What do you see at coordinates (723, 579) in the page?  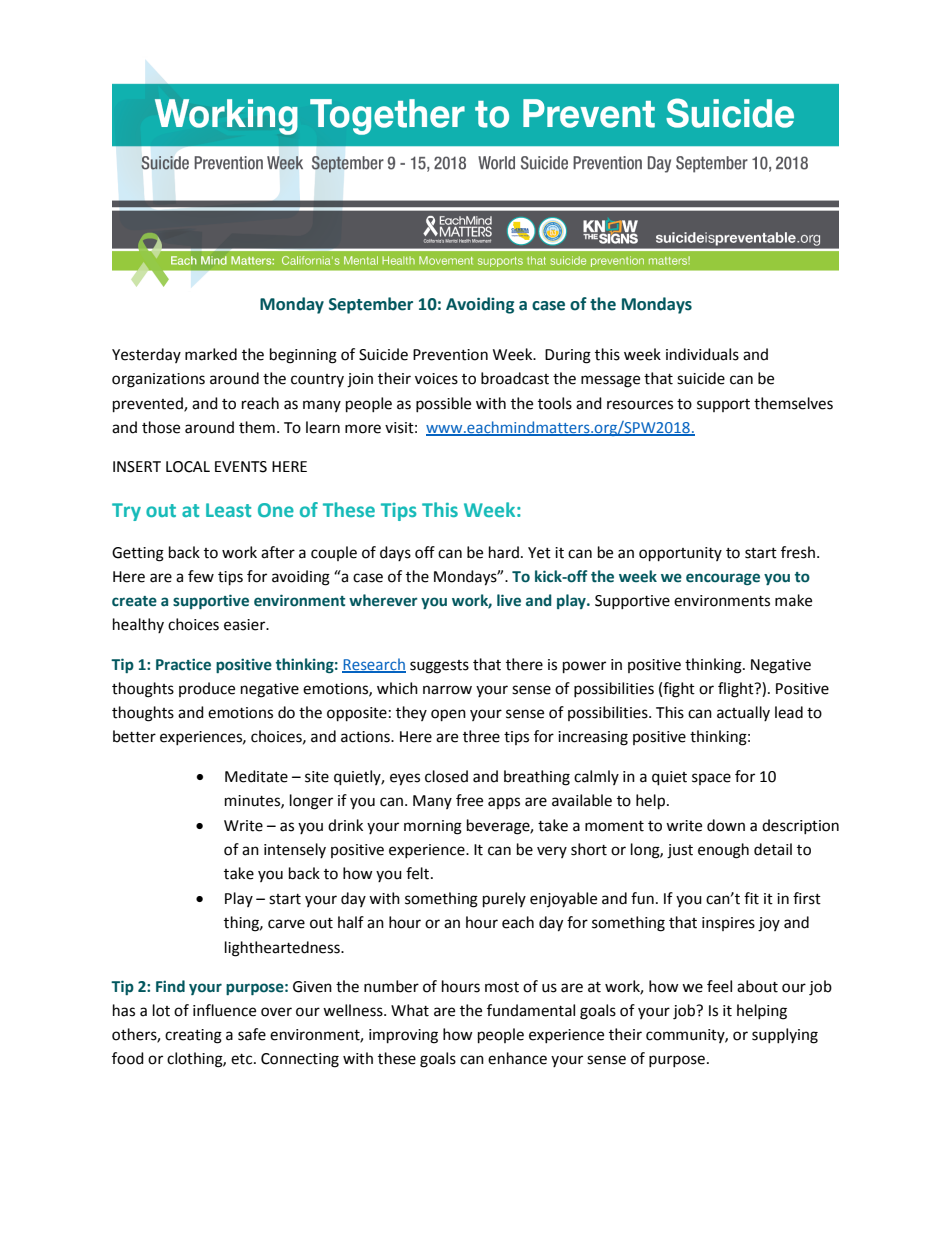 I see `encourage` at bounding box center [723, 579].
